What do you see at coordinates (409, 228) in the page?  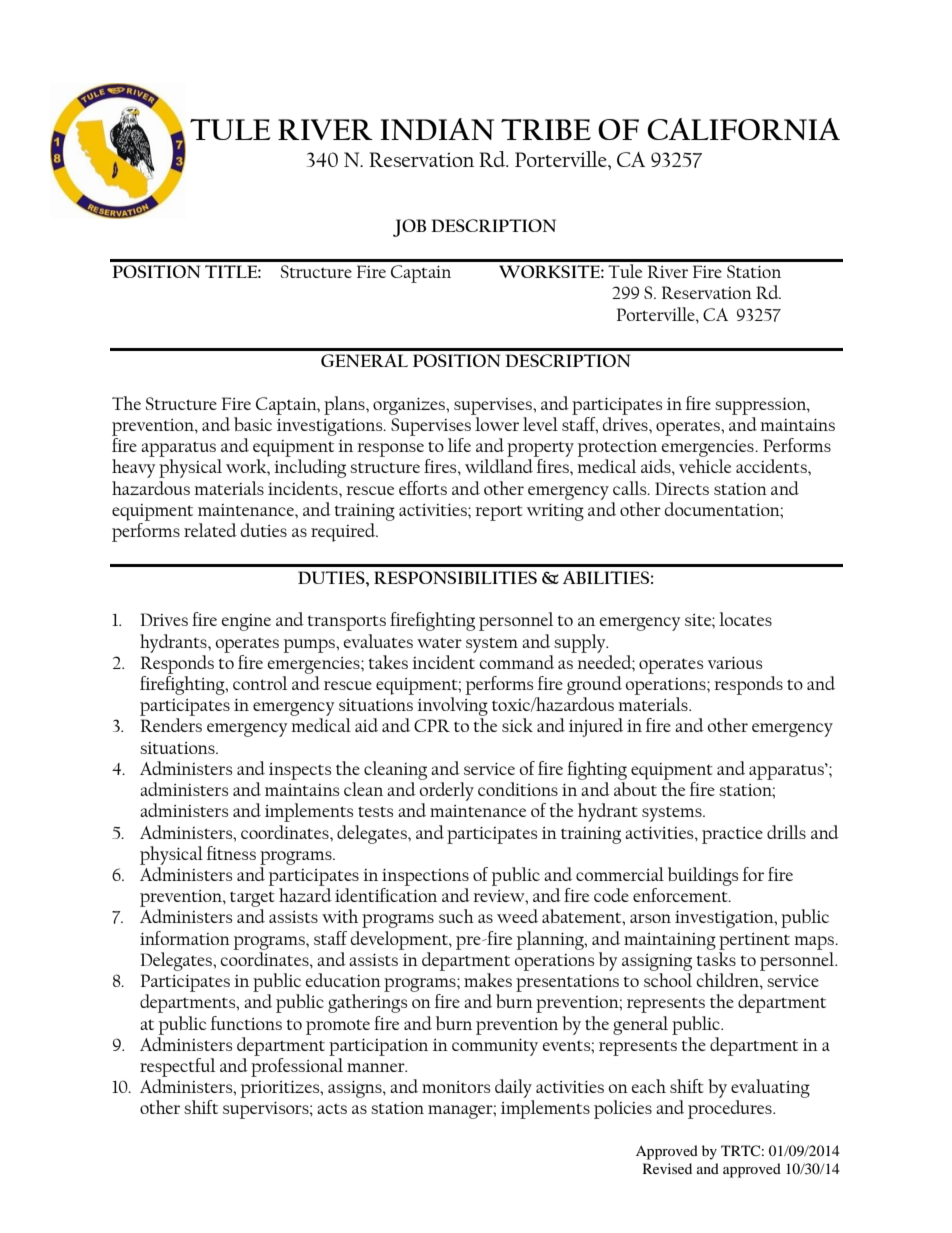 I see `JOB` at bounding box center [409, 228].
